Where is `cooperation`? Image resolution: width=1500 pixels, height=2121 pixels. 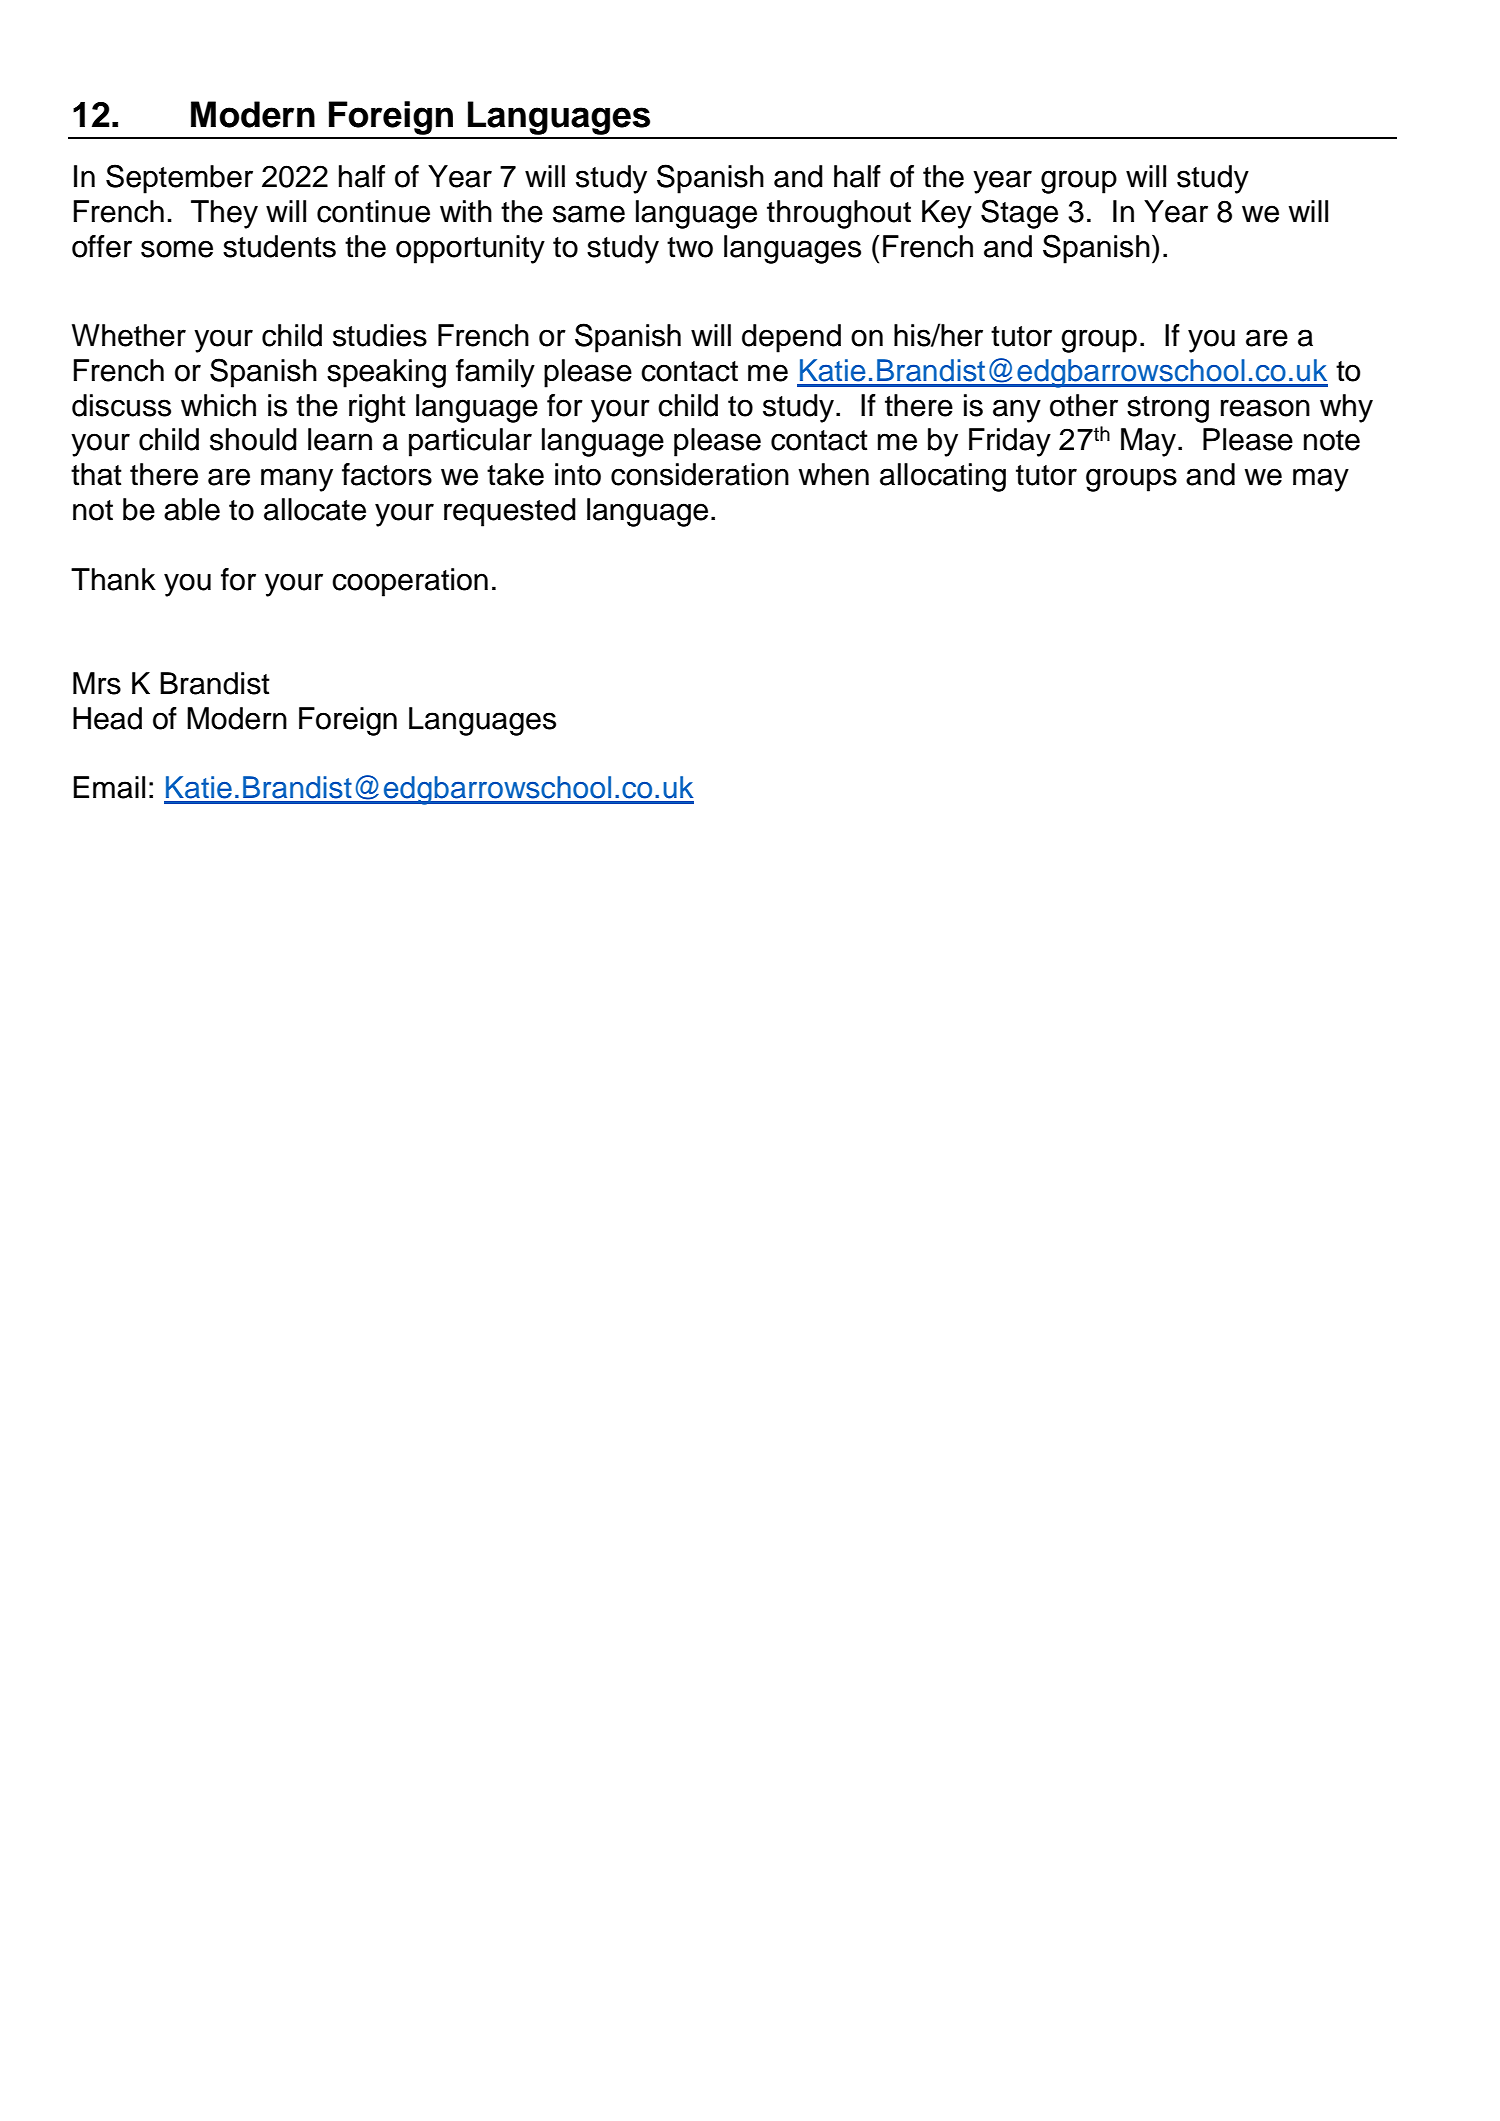
cooperation is located at coordinates (410, 582).
